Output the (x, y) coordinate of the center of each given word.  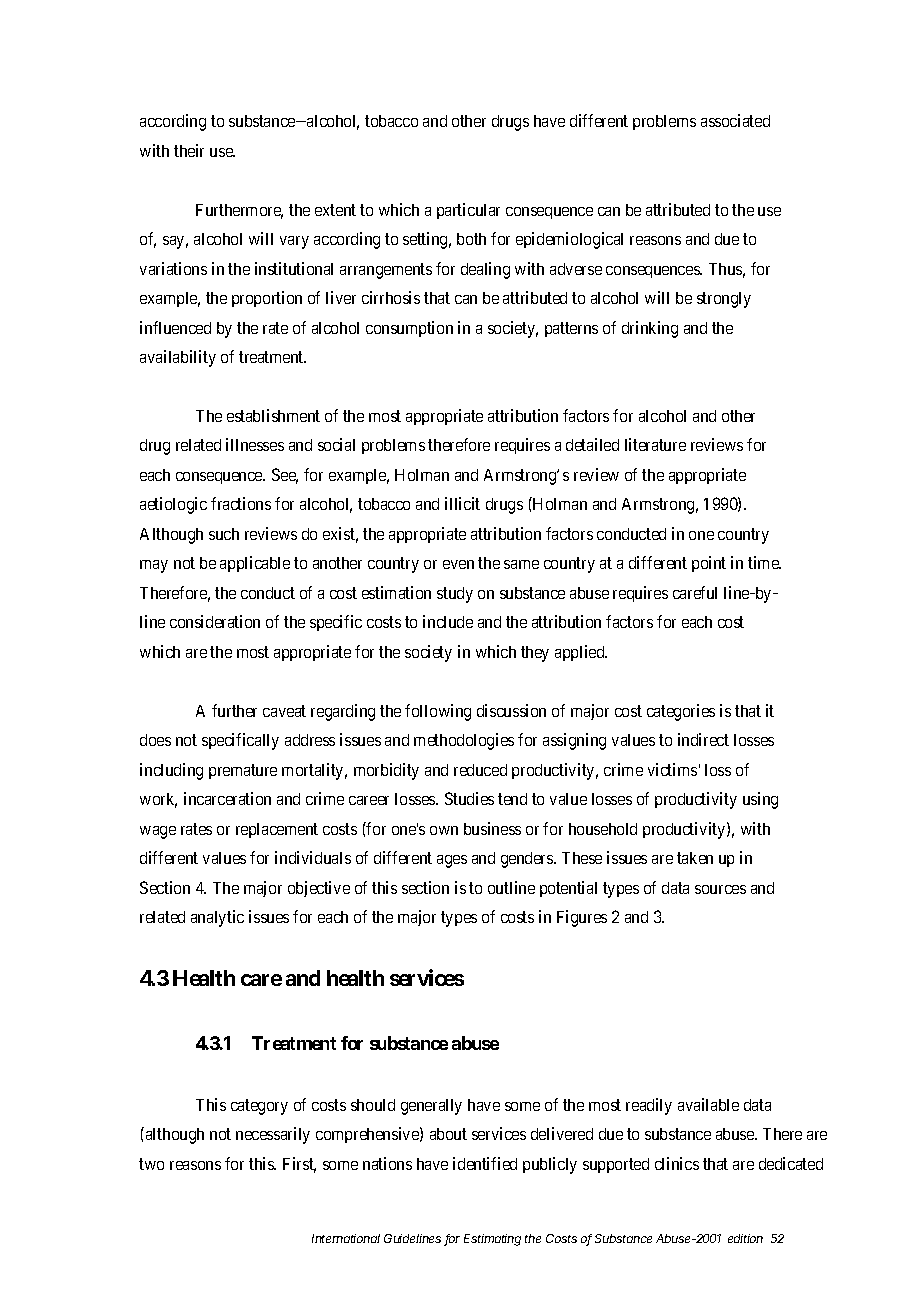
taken (695, 858)
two (151, 1164)
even (458, 564)
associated (735, 120)
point (709, 564)
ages (452, 861)
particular (468, 211)
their (189, 150)
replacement (277, 830)
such (224, 534)
